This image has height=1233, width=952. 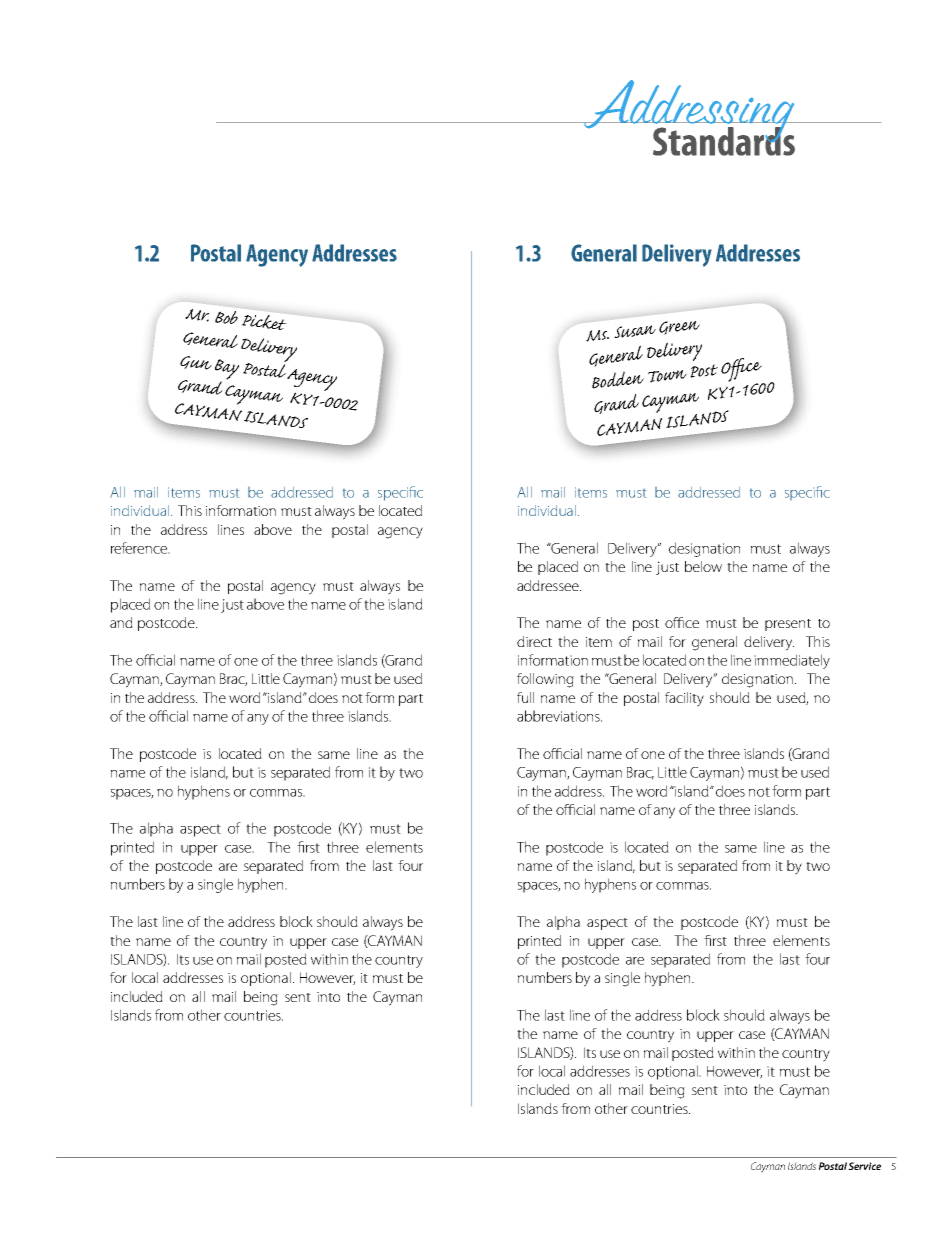 What do you see at coordinates (525, 697) in the image?
I see `full` at bounding box center [525, 697].
